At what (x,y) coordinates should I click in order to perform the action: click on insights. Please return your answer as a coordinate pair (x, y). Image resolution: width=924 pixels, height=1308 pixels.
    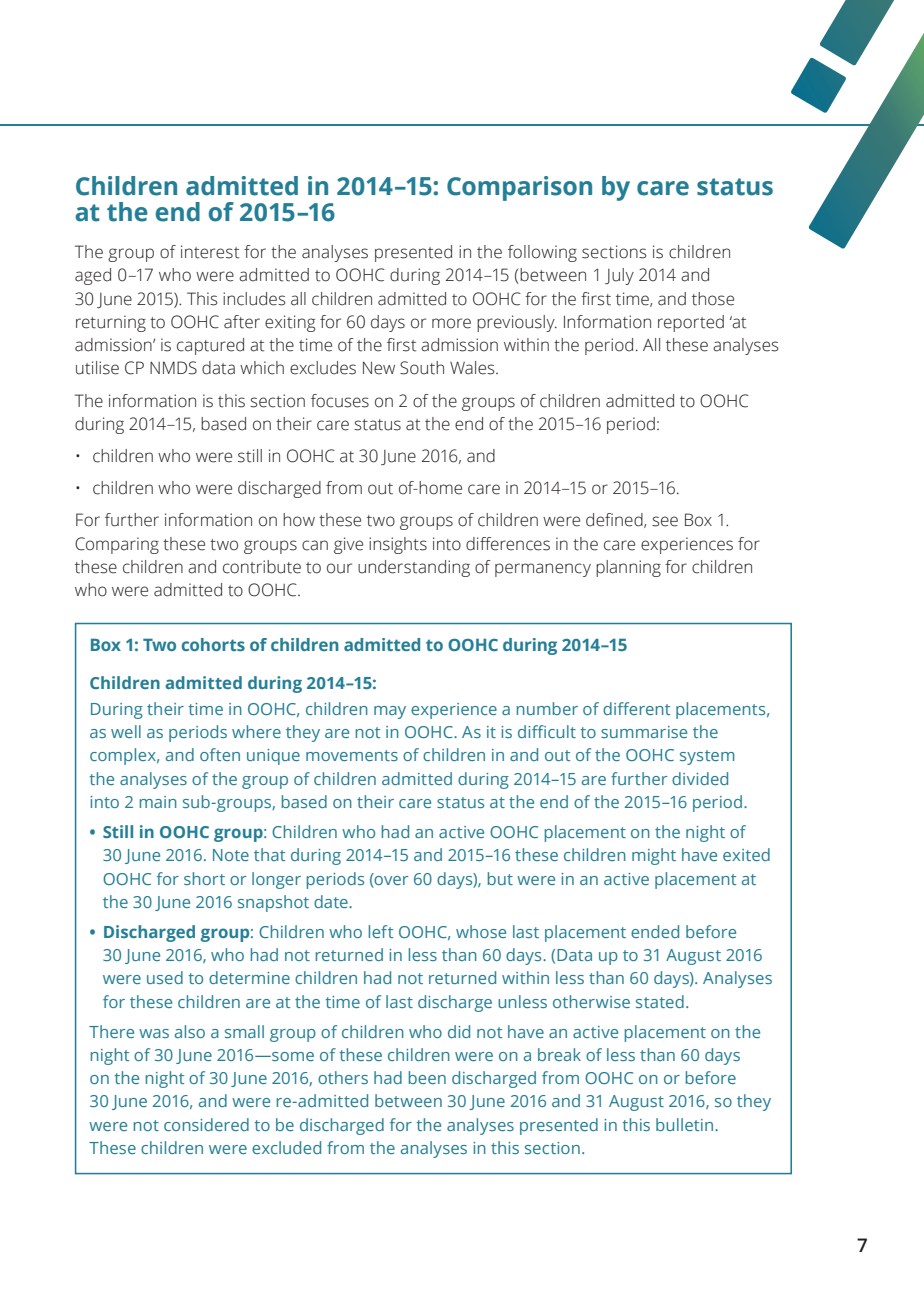
    Looking at the image, I should click on (398, 545).
